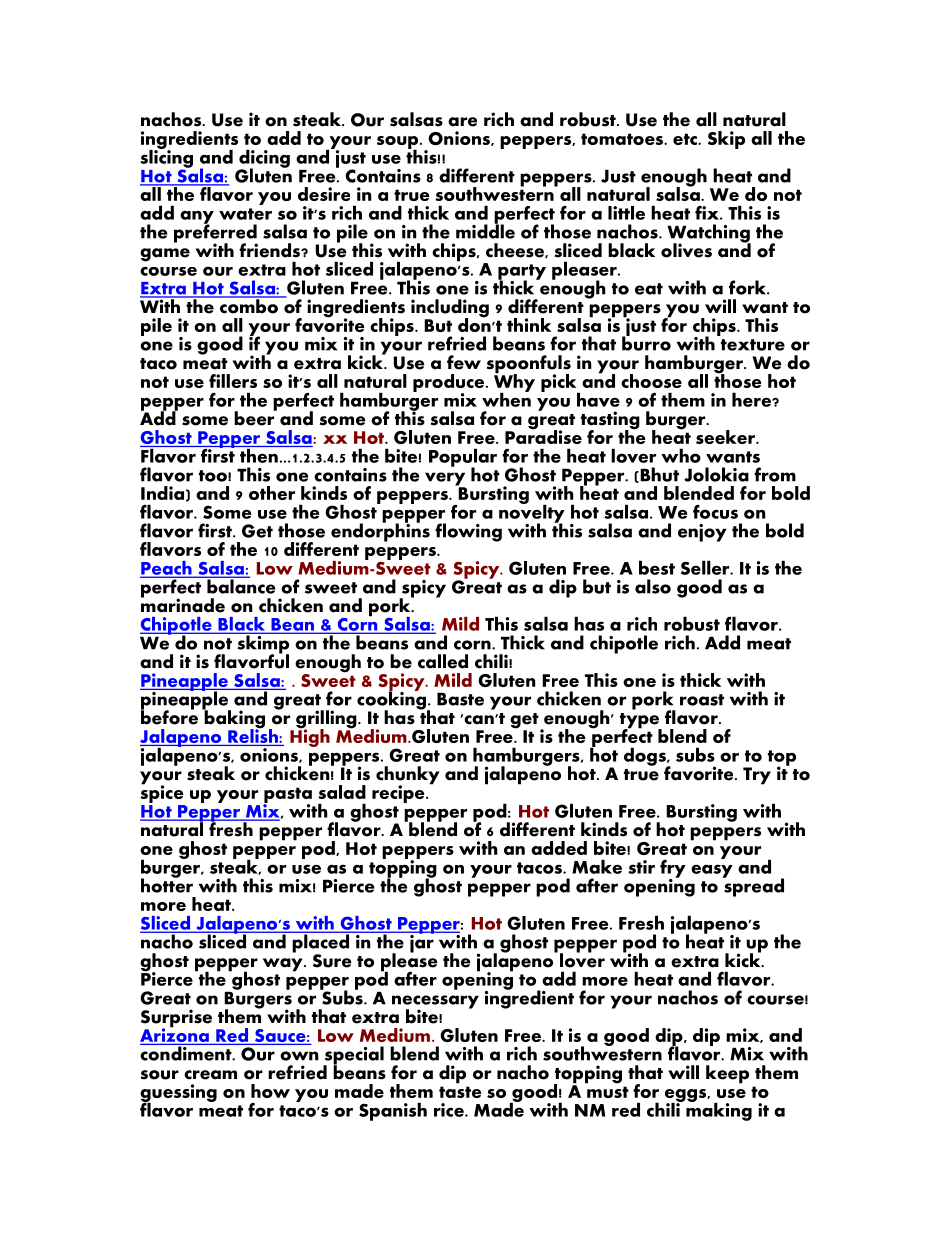 The height and width of the screenshot is (1233, 952). I want to click on cream, so click(210, 1075).
